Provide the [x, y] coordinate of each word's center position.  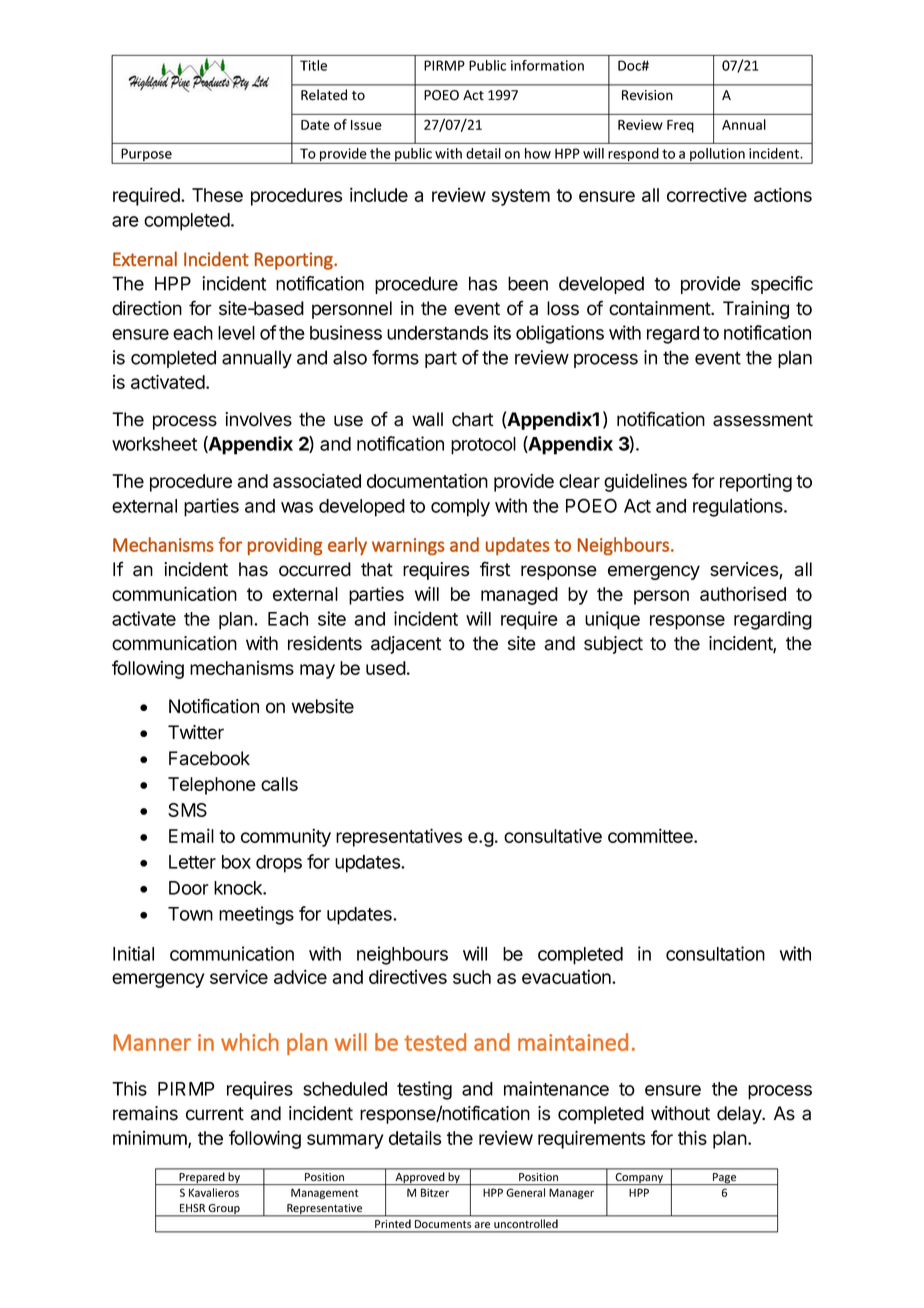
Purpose [146, 156]
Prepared [202, 1178]
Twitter [196, 732]
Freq [680, 126]
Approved [420, 1178]
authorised [743, 593]
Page [725, 1179]
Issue [366, 125]
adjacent [406, 645]
